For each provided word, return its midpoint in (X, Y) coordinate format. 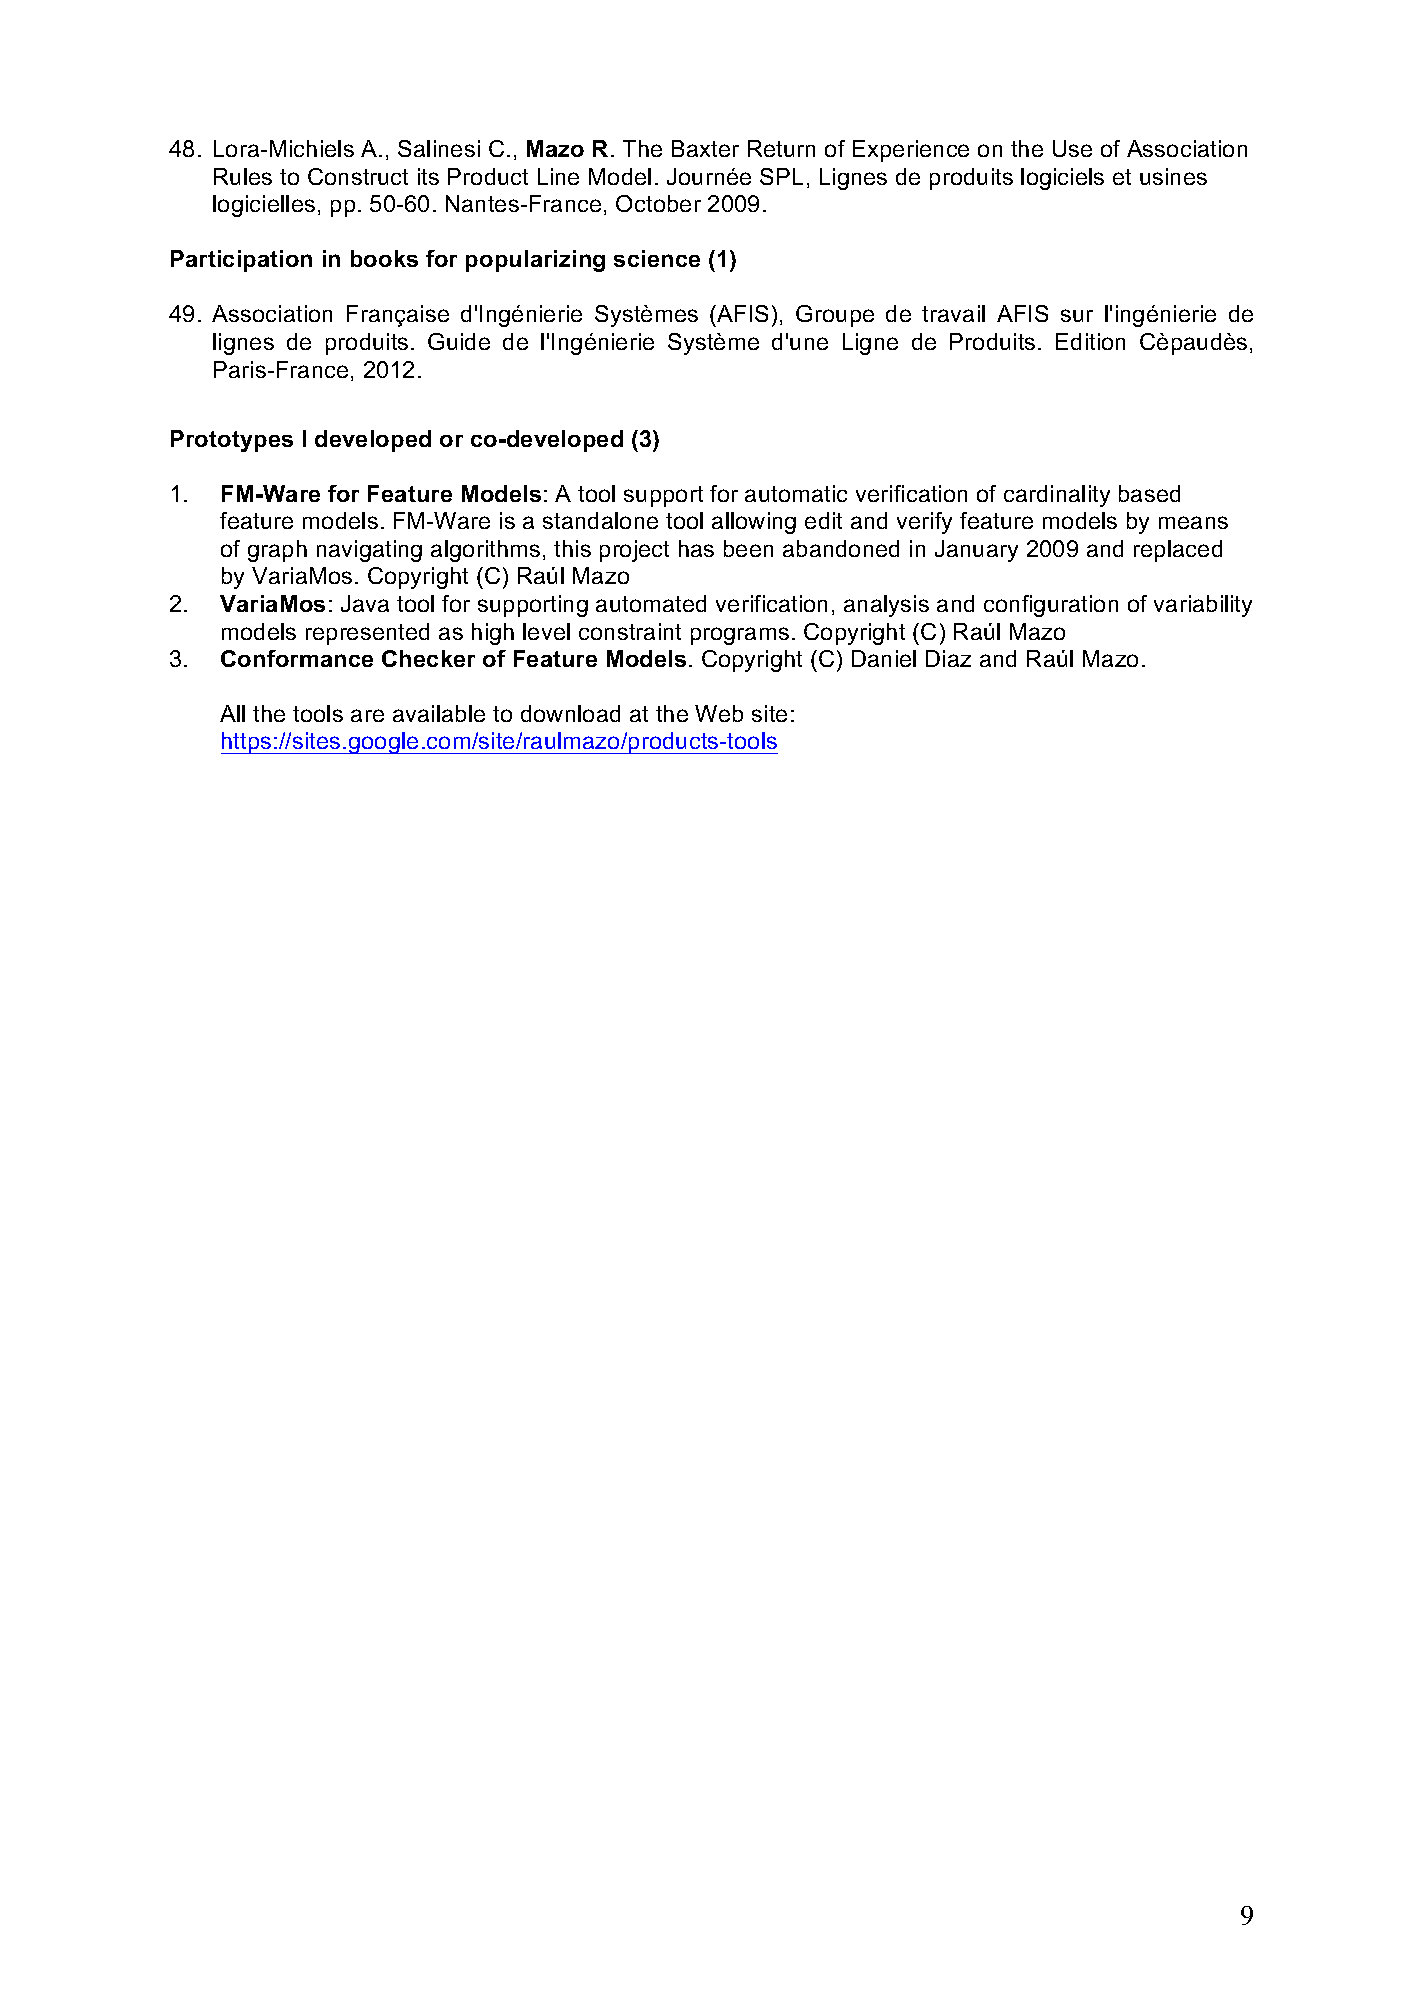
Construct (358, 176)
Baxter (705, 148)
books (384, 258)
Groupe (835, 316)
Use (1072, 148)
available (439, 713)
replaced (1178, 551)
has (696, 548)
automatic (796, 493)
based (1149, 493)
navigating (369, 551)
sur (1077, 315)
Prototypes (232, 441)
